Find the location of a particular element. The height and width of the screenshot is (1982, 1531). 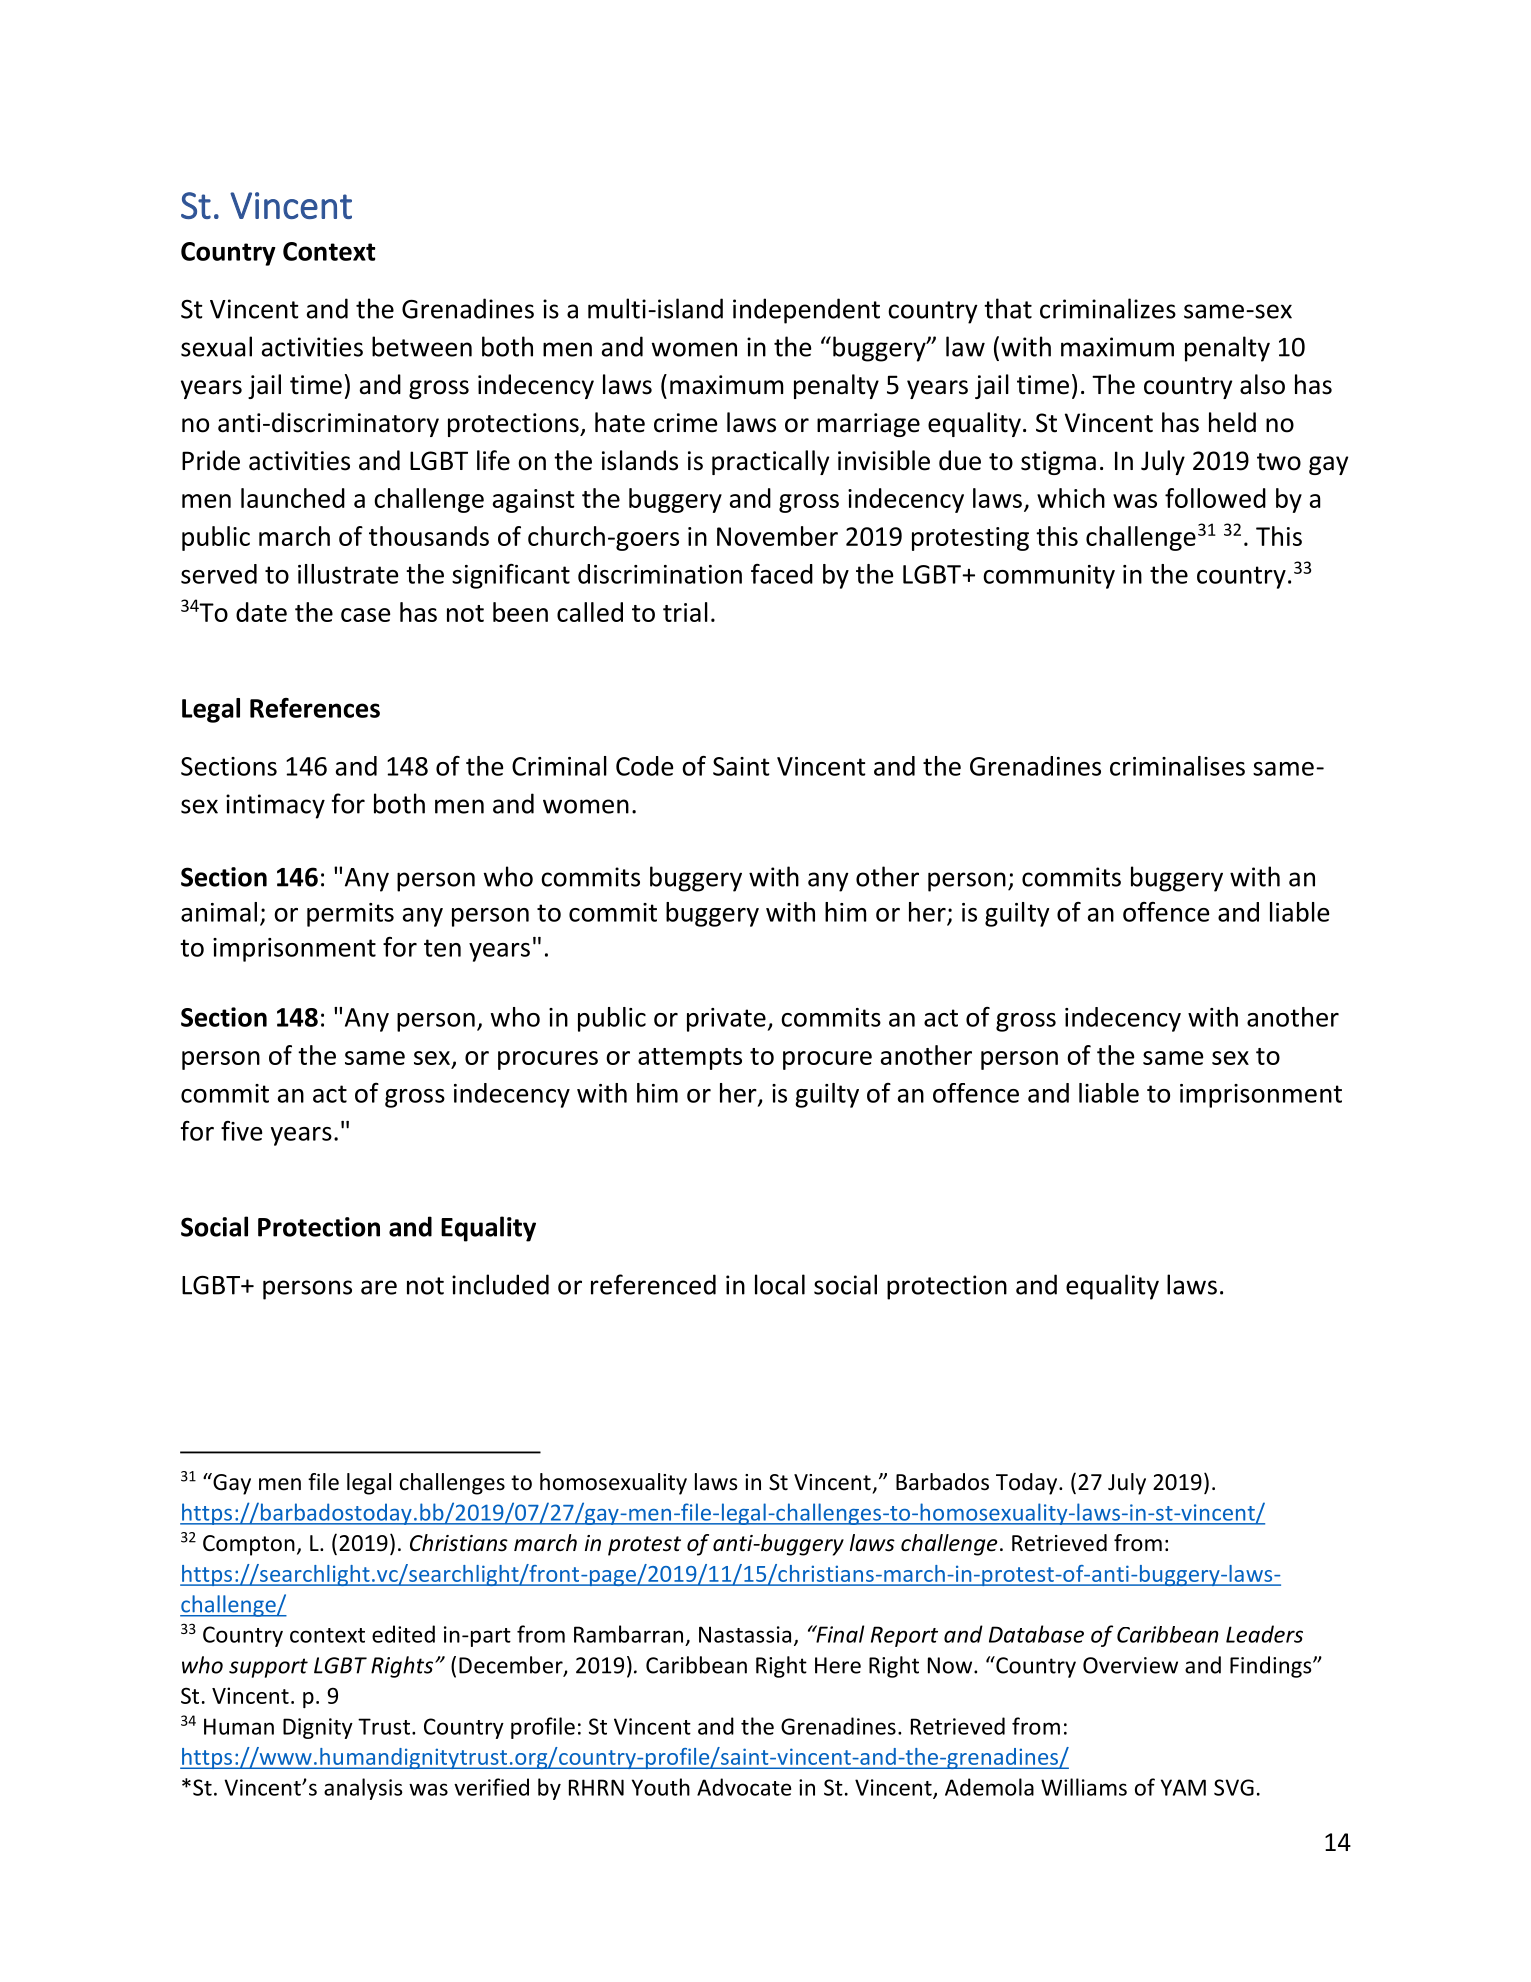

also is located at coordinates (1262, 384).
